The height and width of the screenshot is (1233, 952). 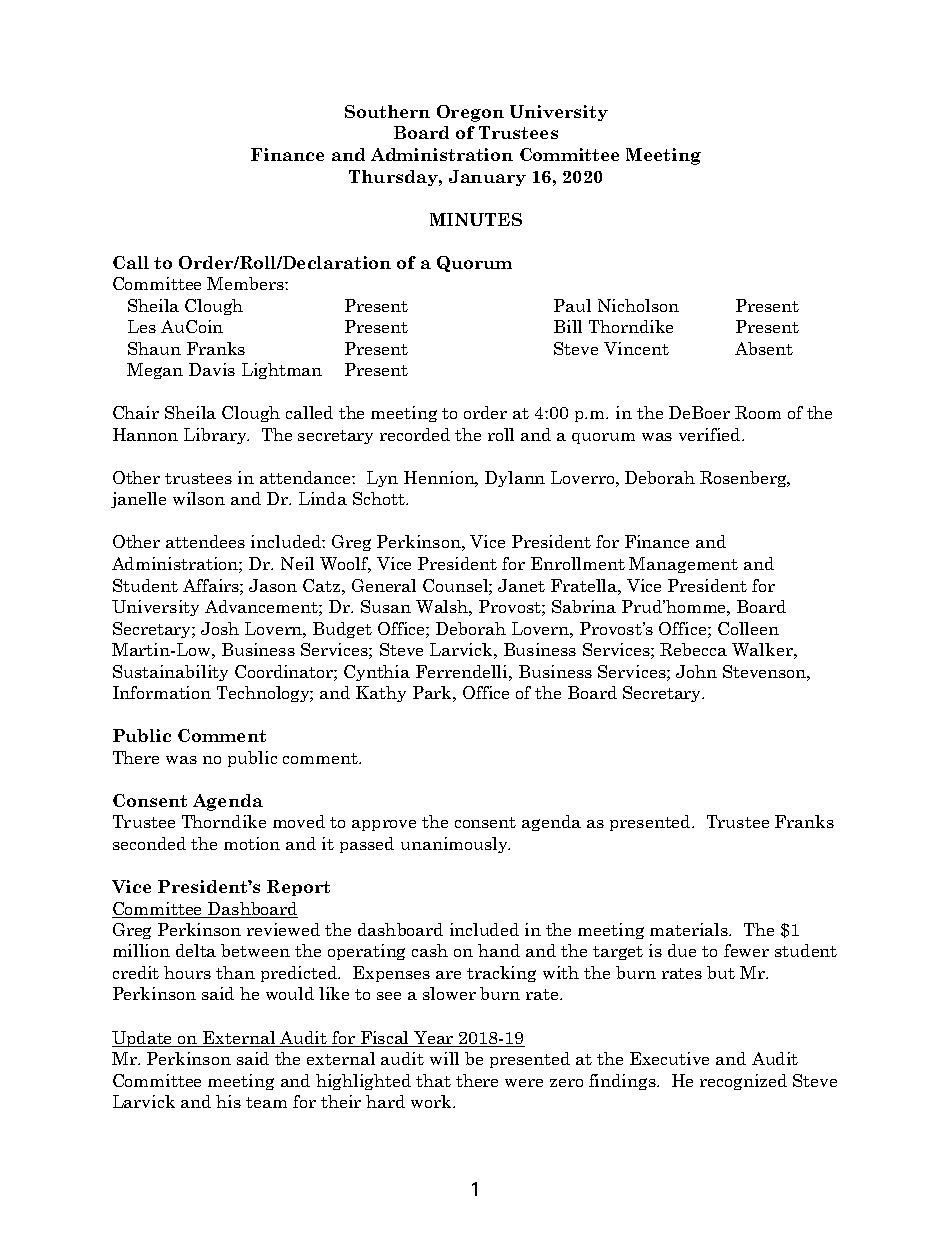 What do you see at coordinates (470, 113) in the screenshot?
I see `Oregon` at bounding box center [470, 113].
